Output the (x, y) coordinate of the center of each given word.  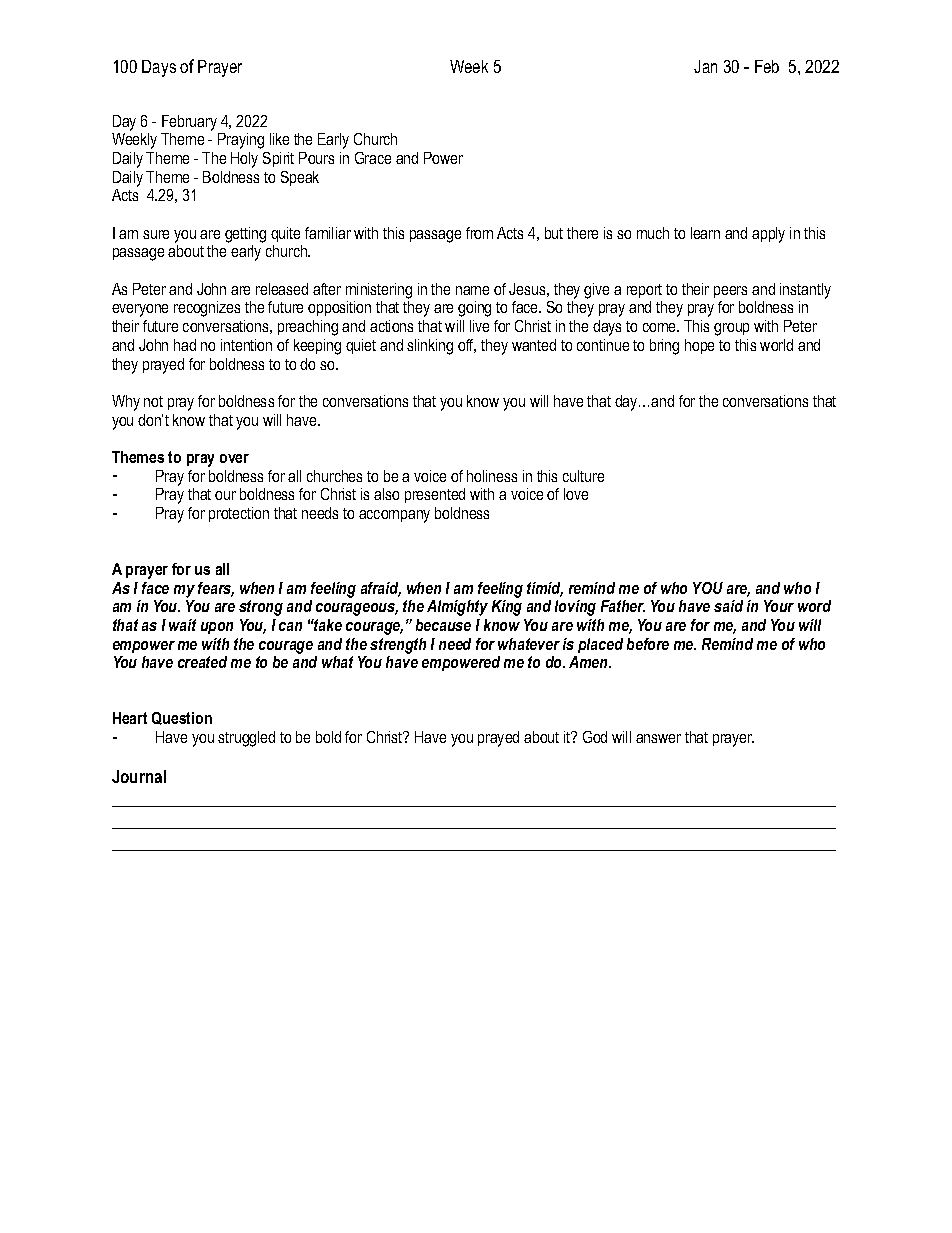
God (595, 737)
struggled (246, 739)
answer (658, 738)
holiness (492, 476)
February (189, 123)
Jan (705, 66)
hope (699, 346)
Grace (373, 158)
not (153, 401)
